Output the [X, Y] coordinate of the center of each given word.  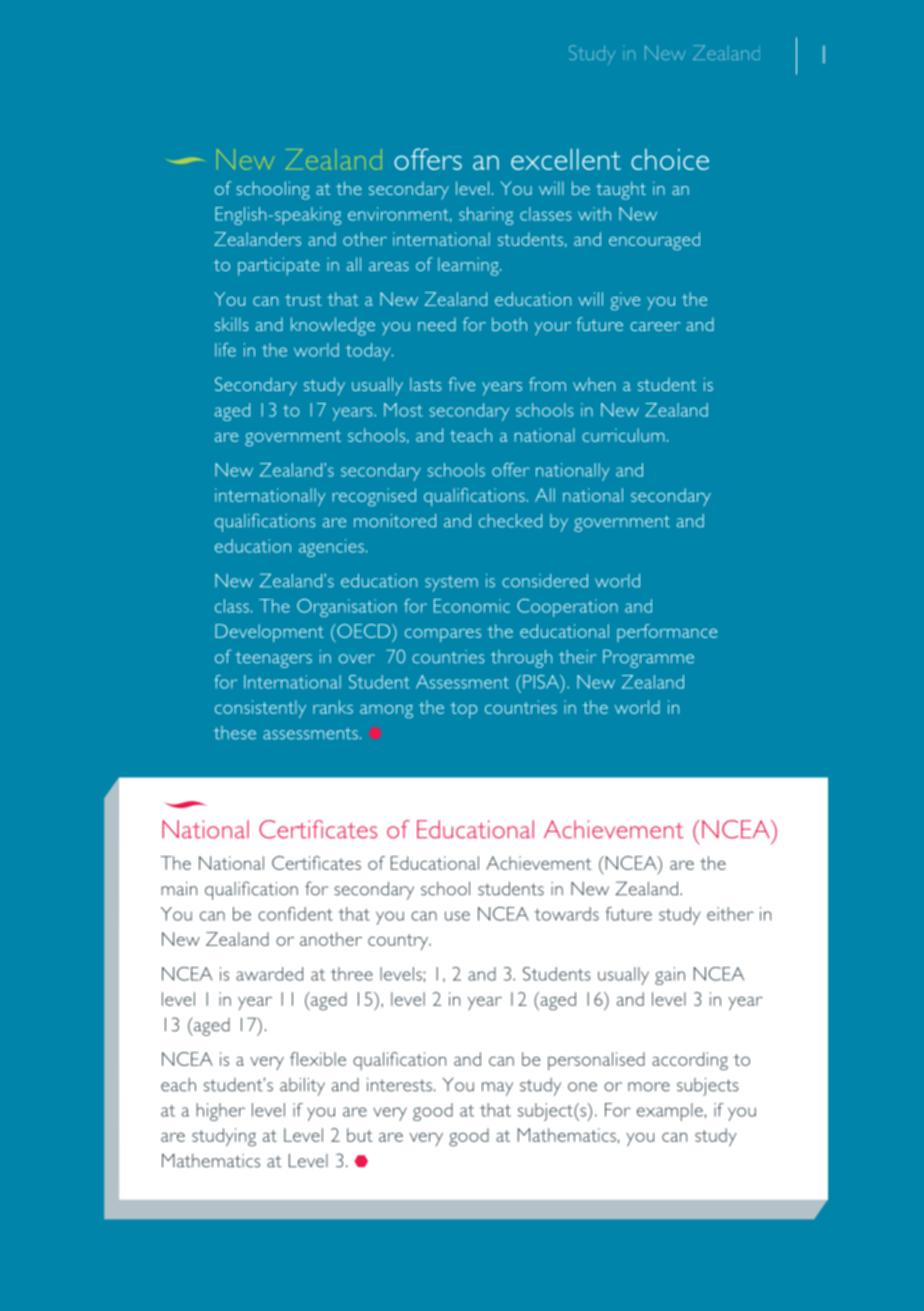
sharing [486, 216]
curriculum [623, 435]
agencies [331, 548]
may [497, 1089]
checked [510, 521]
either [730, 914]
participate [279, 266]
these [235, 733]
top [463, 710]
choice [670, 159]
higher [220, 1112]
